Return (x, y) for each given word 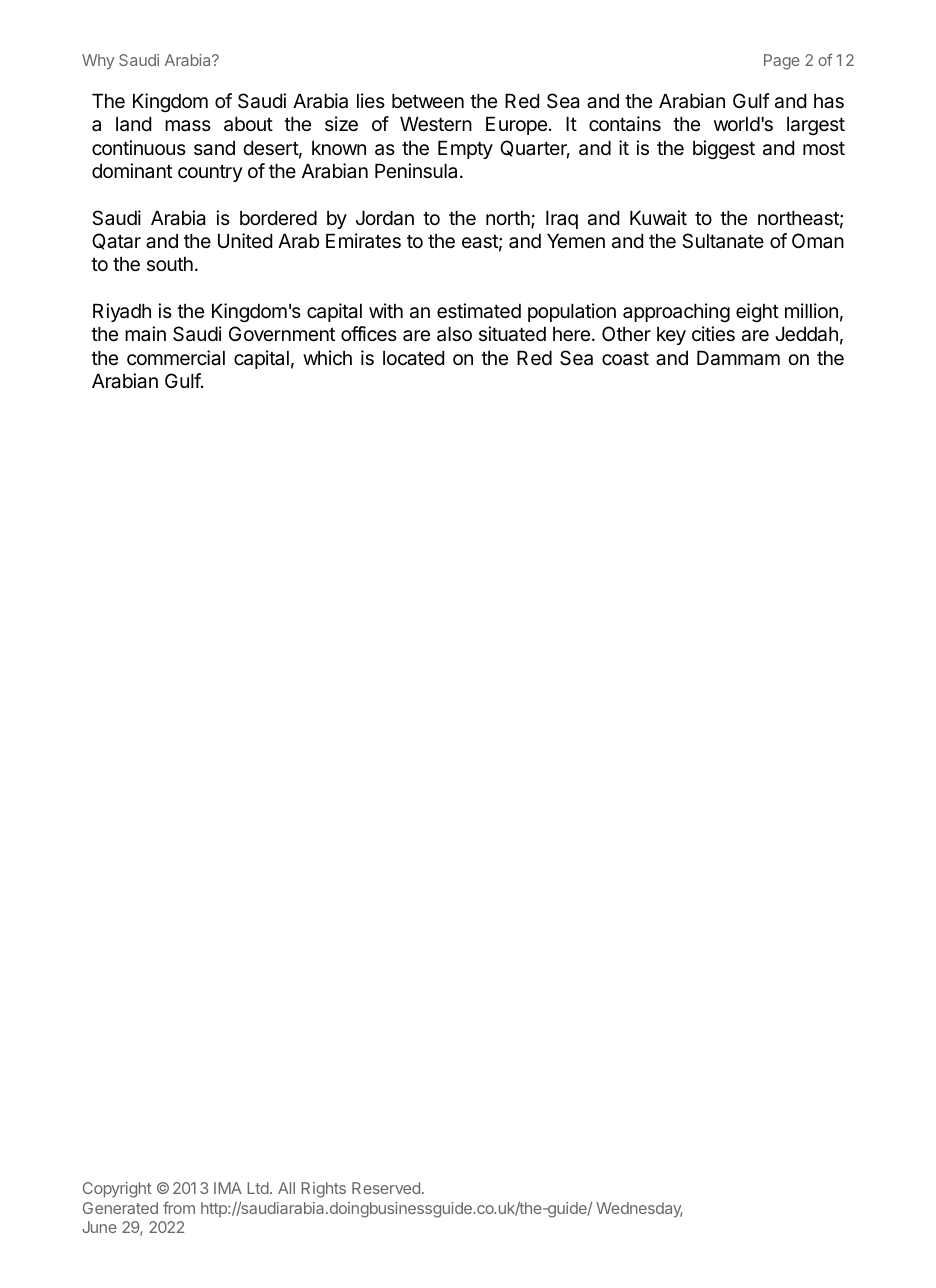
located (413, 358)
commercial (176, 358)
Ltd (258, 1188)
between (428, 101)
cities (713, 334)
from (179, 1207)
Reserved (386, 1188)
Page (782, 62)
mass (188, 126)
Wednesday (639, 1210)
